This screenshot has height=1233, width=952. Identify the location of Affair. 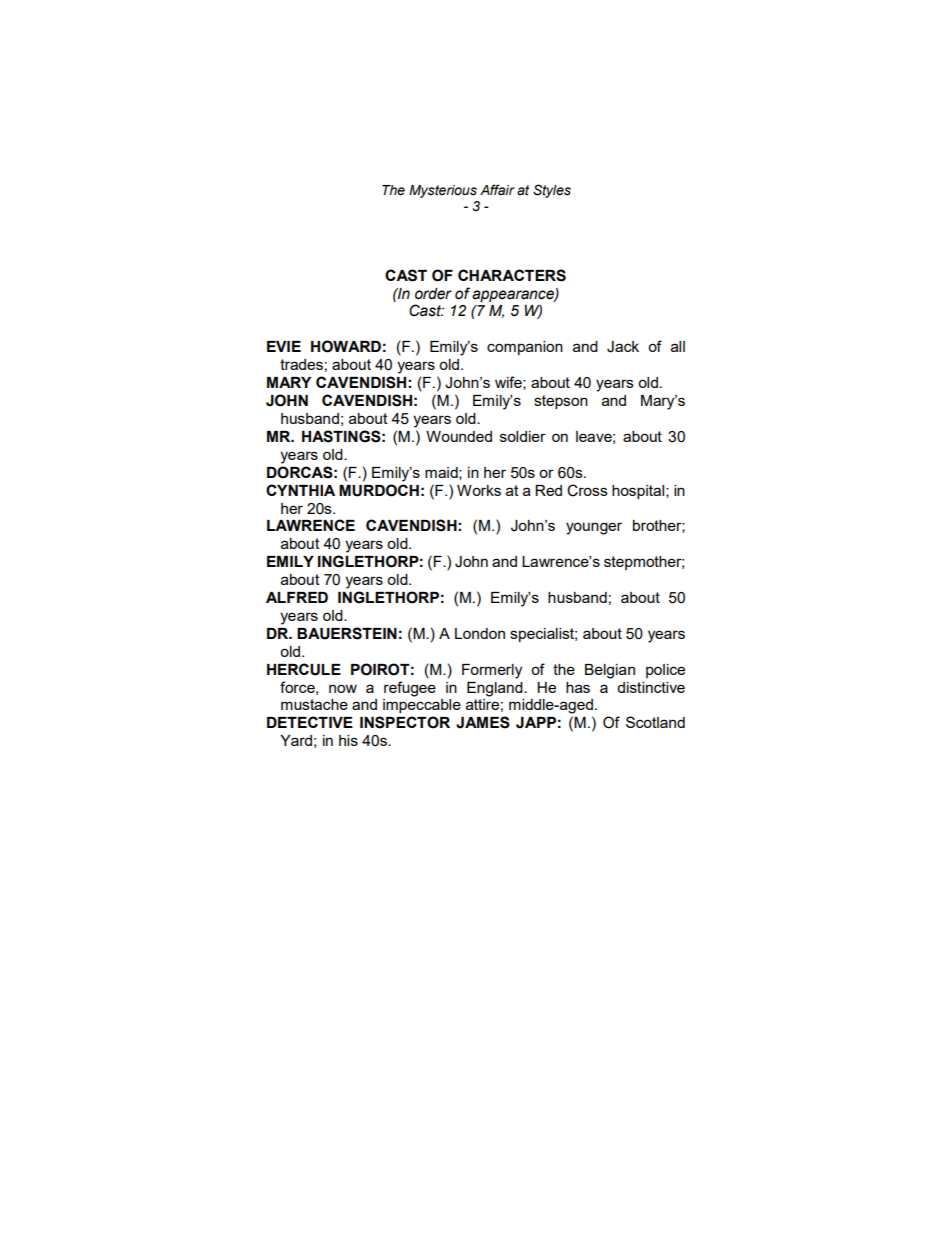
(497, 190).
